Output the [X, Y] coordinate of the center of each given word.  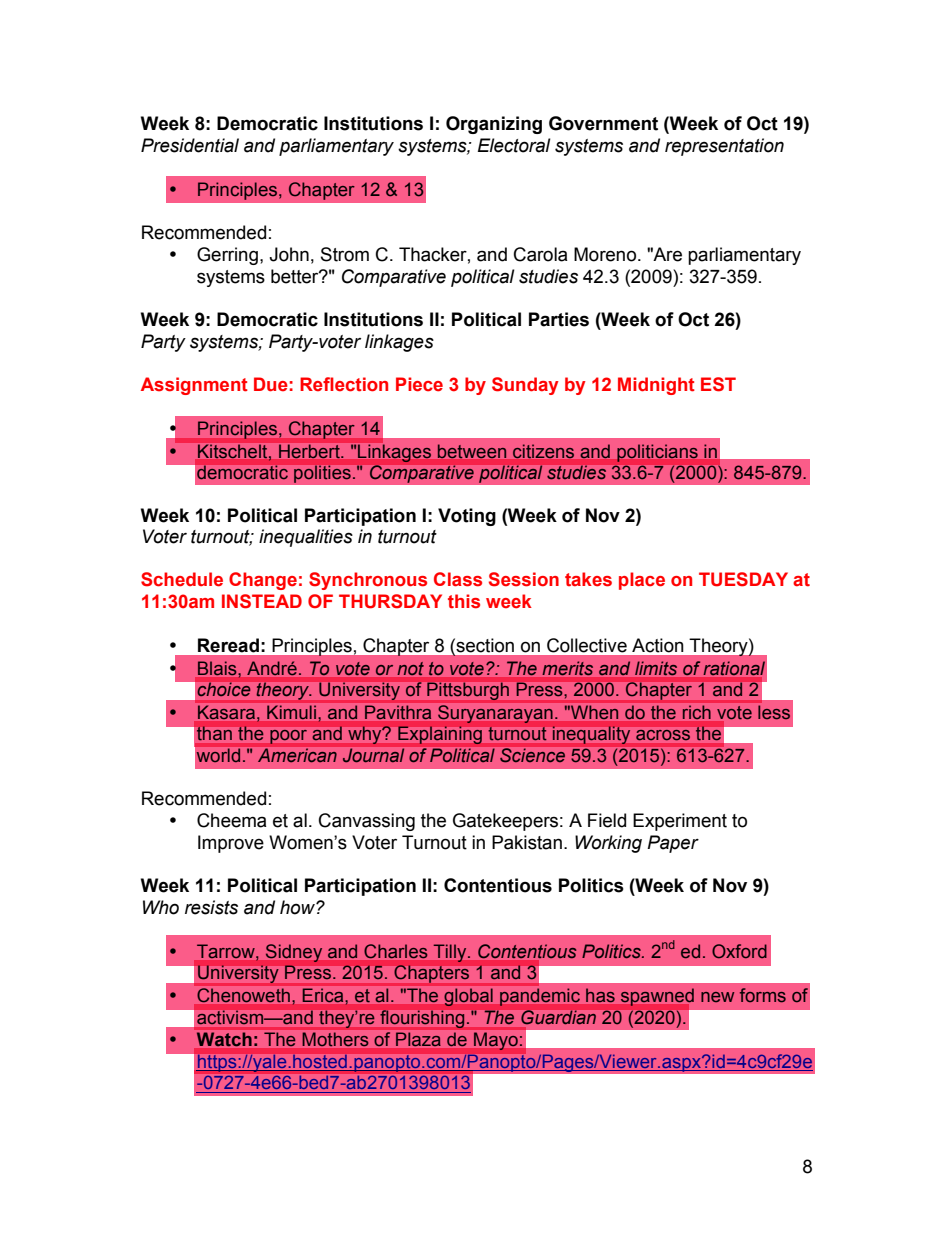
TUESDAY [743, 579]
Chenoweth [244, 995]
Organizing [494, 125]
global [468, 997]
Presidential [190, 145]
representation [724, 147]
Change [263, 581]
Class [458, 579]
